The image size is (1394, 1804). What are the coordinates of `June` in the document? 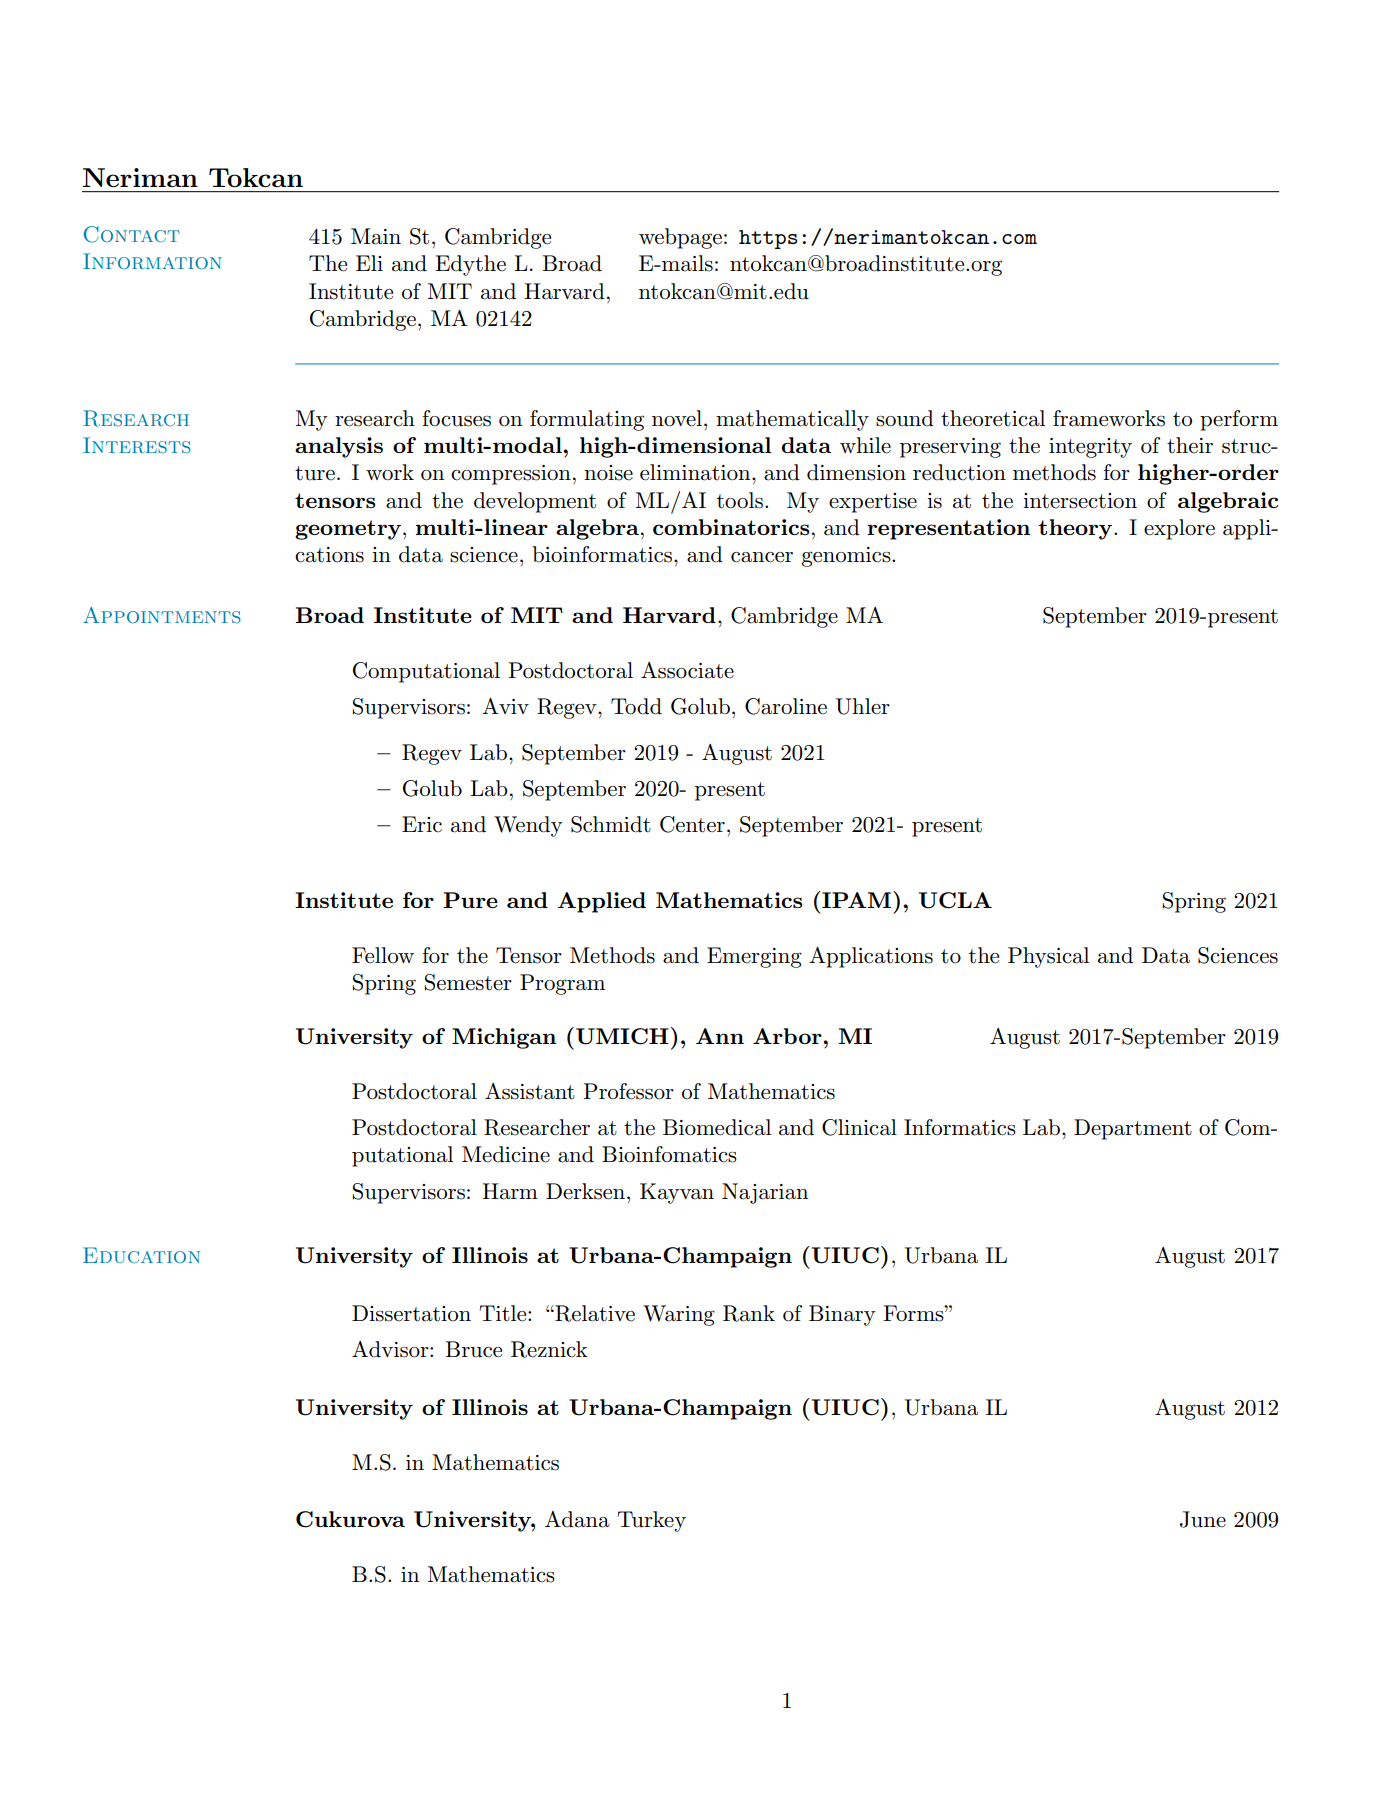 It's located at (1203, 1519).
